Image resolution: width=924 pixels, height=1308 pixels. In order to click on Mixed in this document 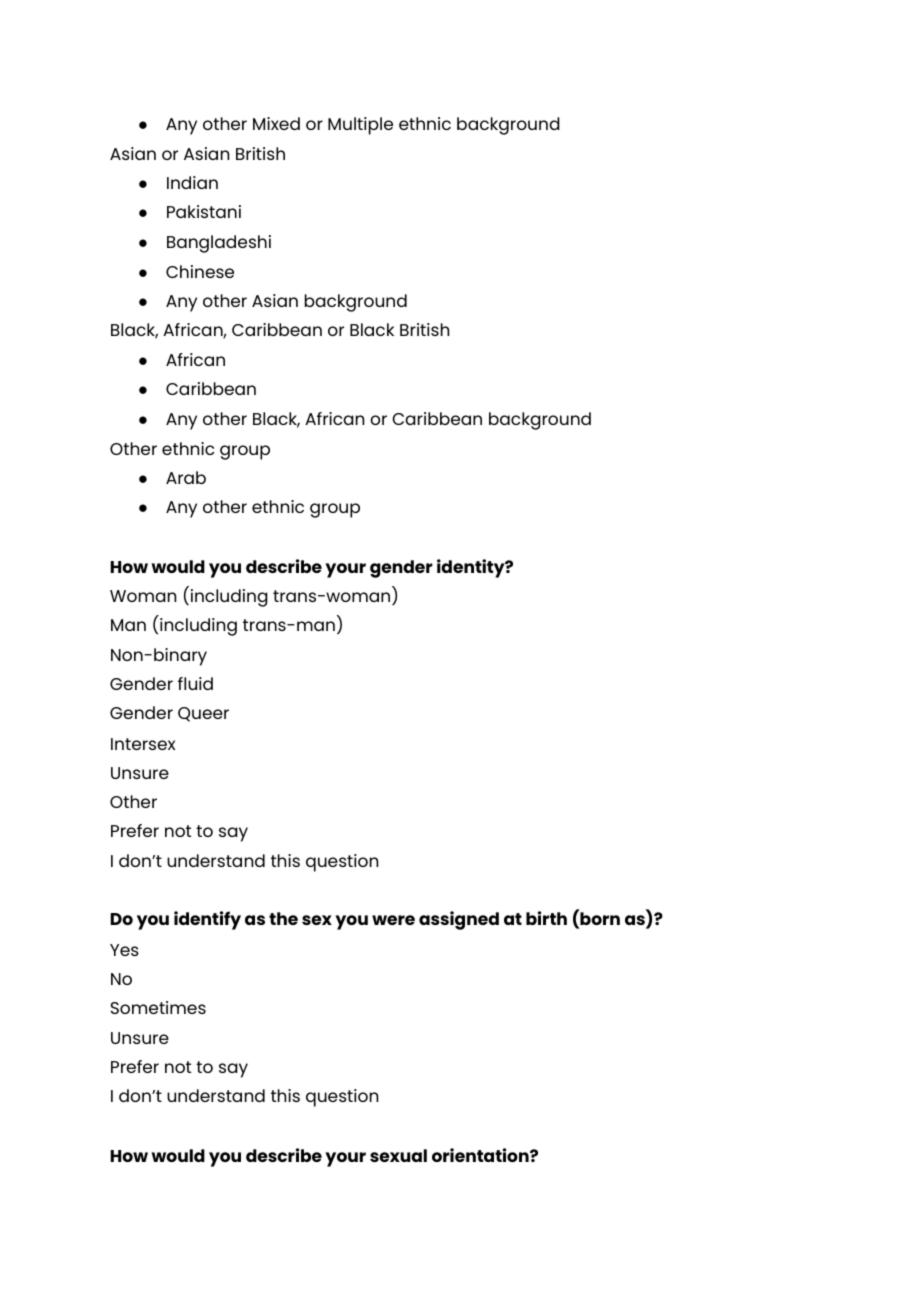, I will do `click(276, 123)`.
